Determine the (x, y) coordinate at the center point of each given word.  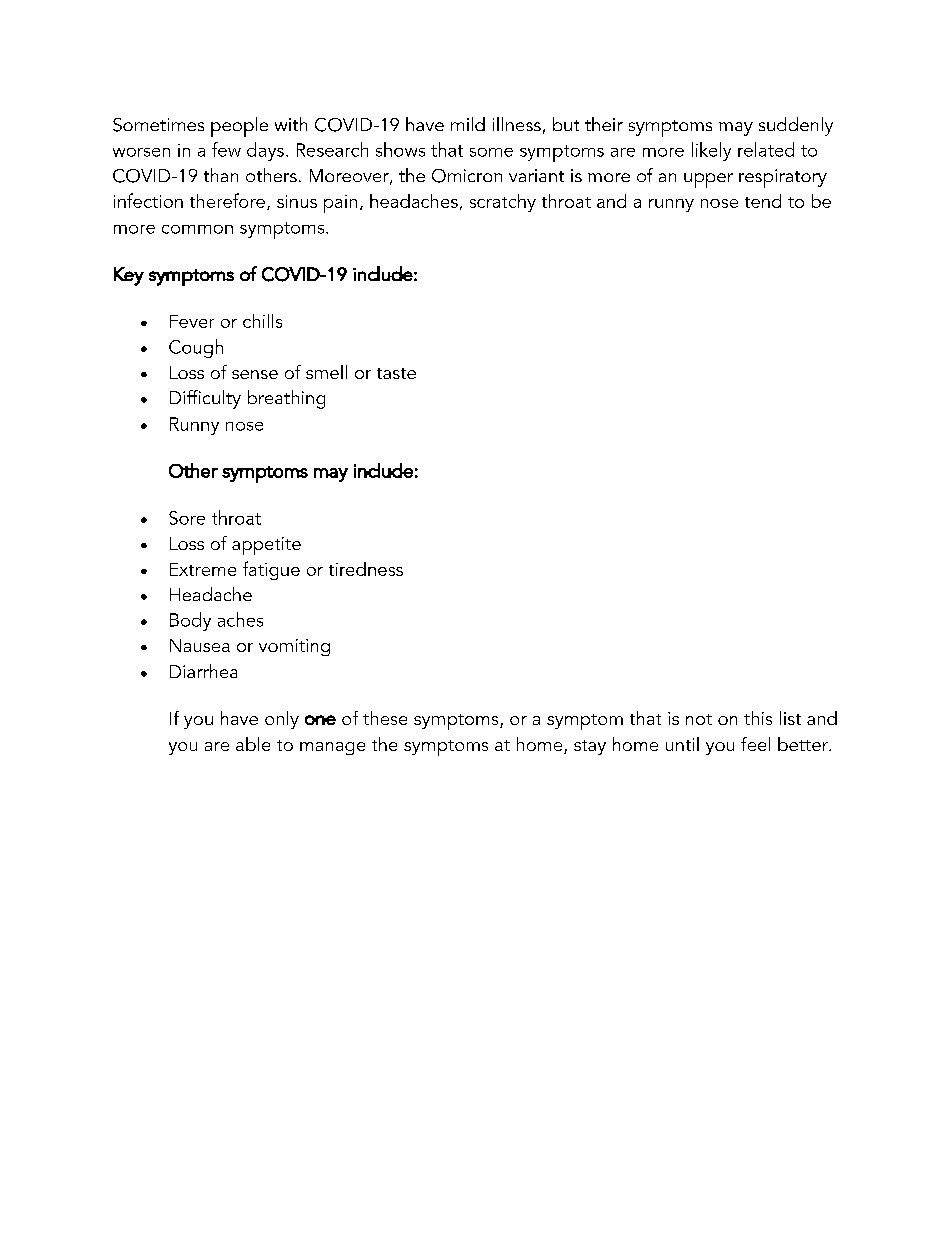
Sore (187, 518)
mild (468, 124)
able (253, 744)
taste (396, 373)
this (758, 718)
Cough (196, 348)
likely (711, 151)
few (226, 149)
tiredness (366, 569)
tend (763, 201)
